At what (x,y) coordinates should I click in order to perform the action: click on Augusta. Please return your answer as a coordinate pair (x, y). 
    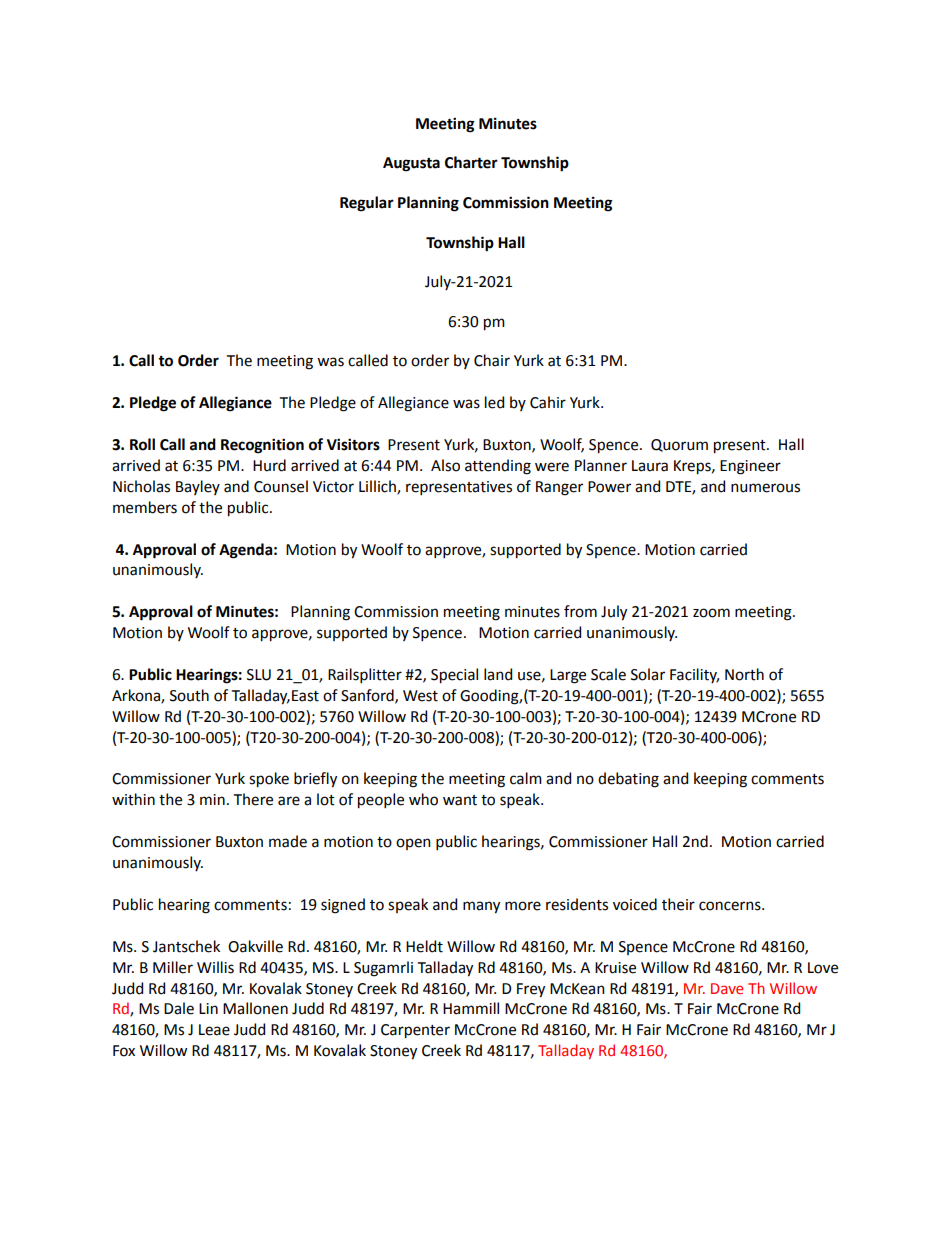
    Looking at the image, I should click on (411, 164).
